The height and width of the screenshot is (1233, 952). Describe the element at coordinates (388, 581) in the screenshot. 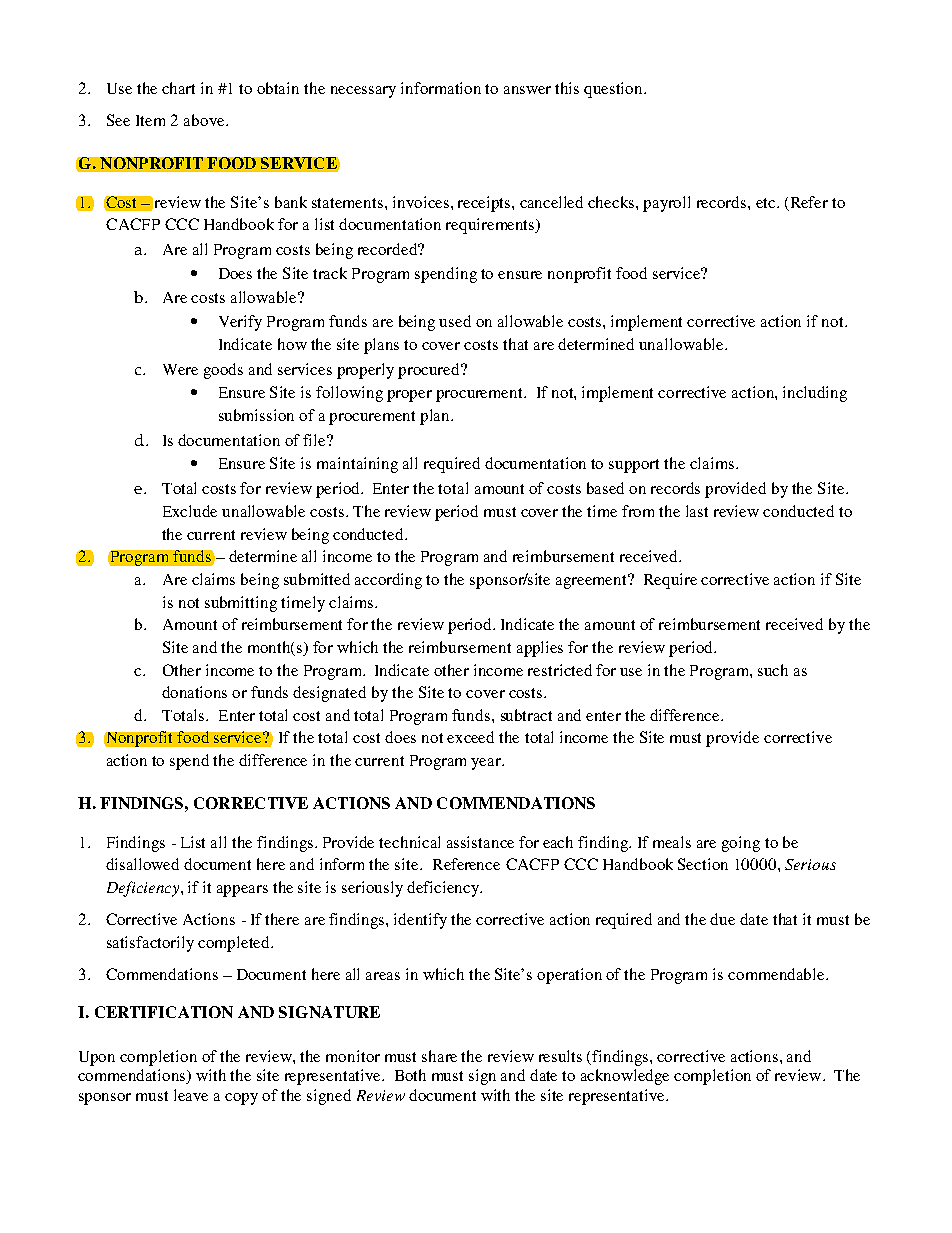

I see `according` at that location.
